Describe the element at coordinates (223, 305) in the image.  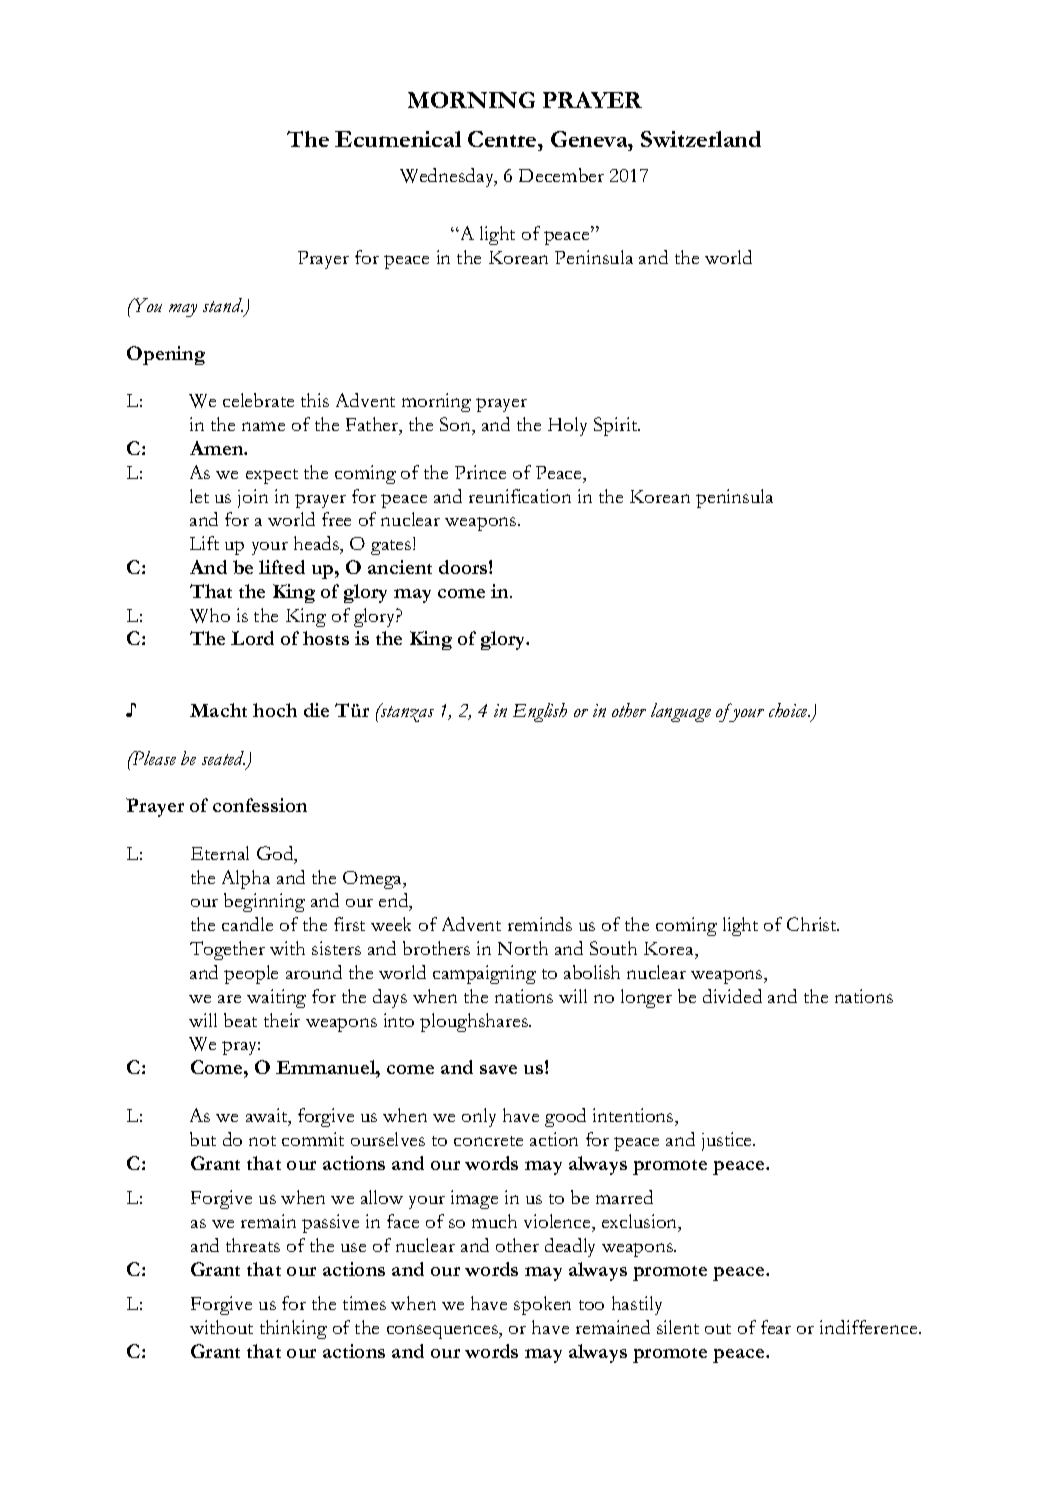
I see `stand` at that location.
